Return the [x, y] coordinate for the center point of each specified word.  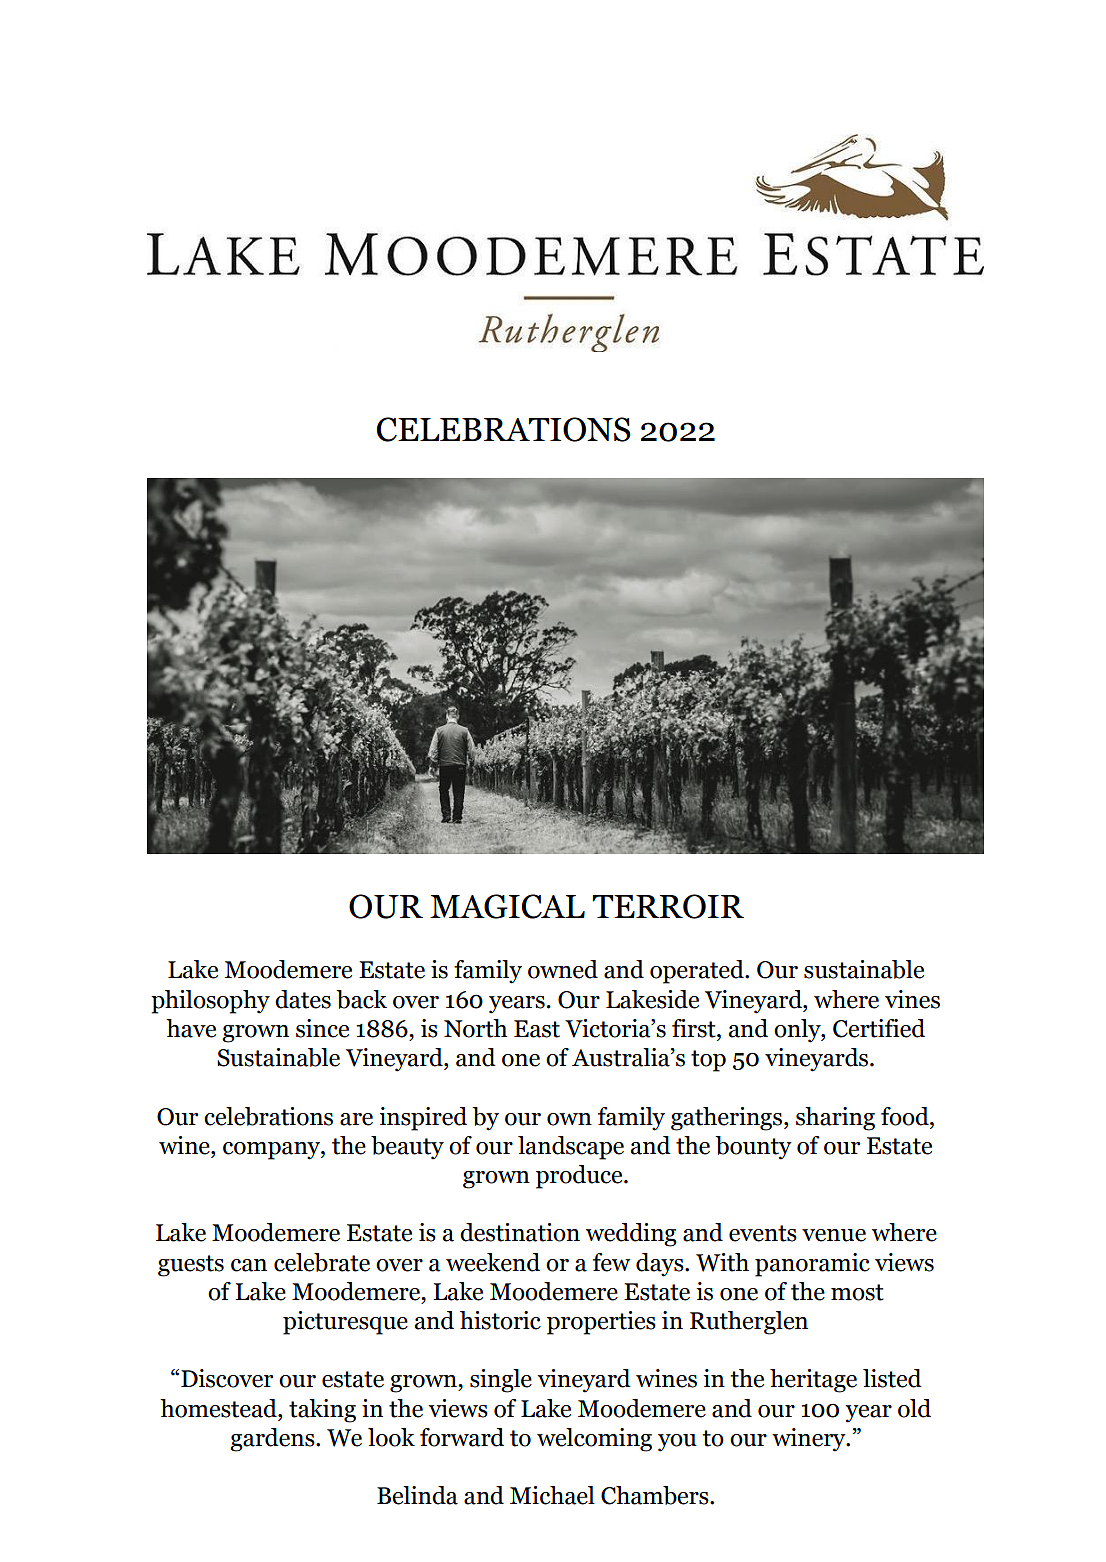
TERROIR [668, 906]
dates [303, 999]
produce [580, 1177]
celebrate [322, 1262]
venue [834, 1235]
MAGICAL [507, 906]
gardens [273, 1440]
